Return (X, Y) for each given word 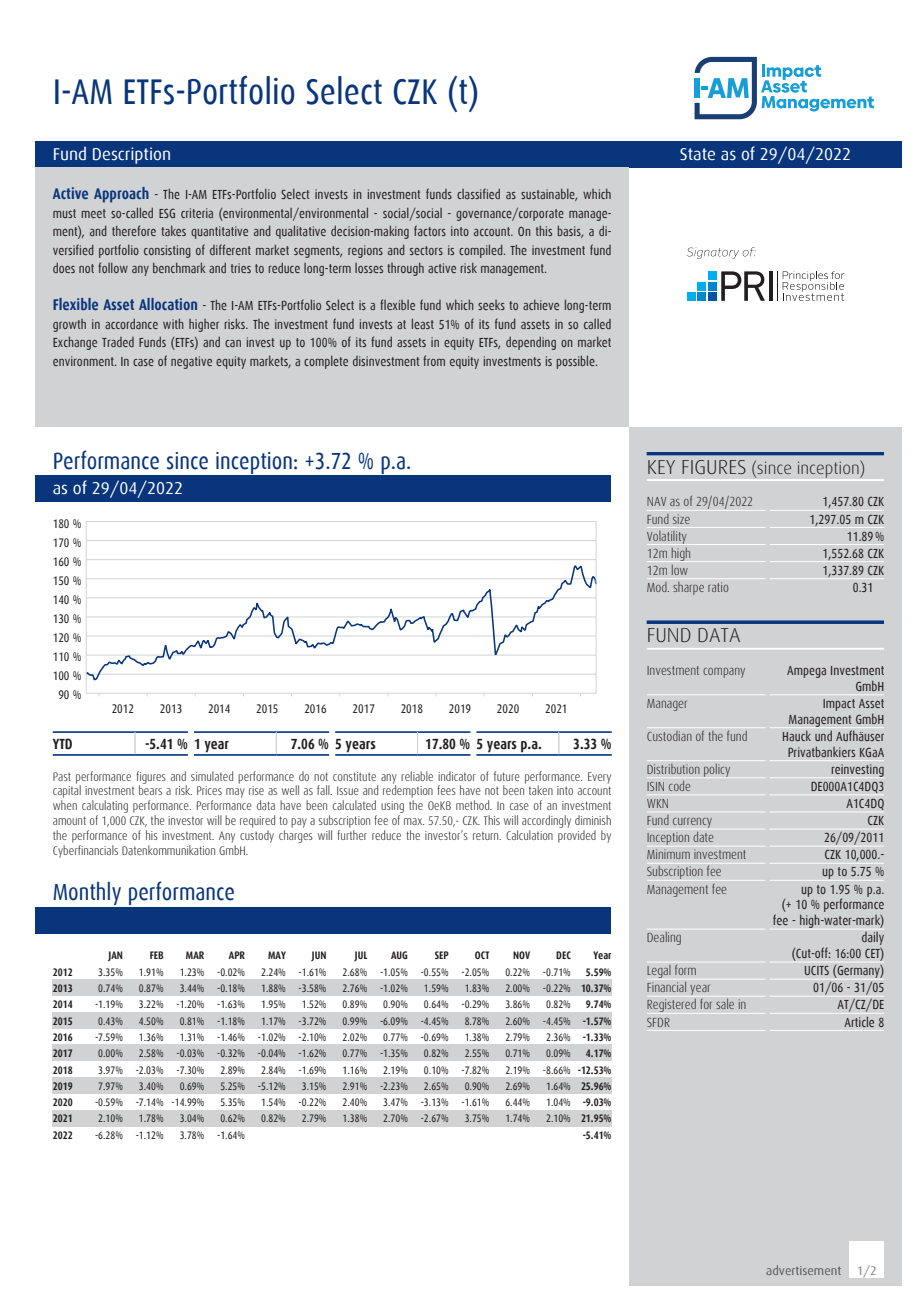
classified (478, 193)
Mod (658, 587)
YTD (62, 744)
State (697, 154)
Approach (121, 195)
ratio (718, 587)
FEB (157, 955)
